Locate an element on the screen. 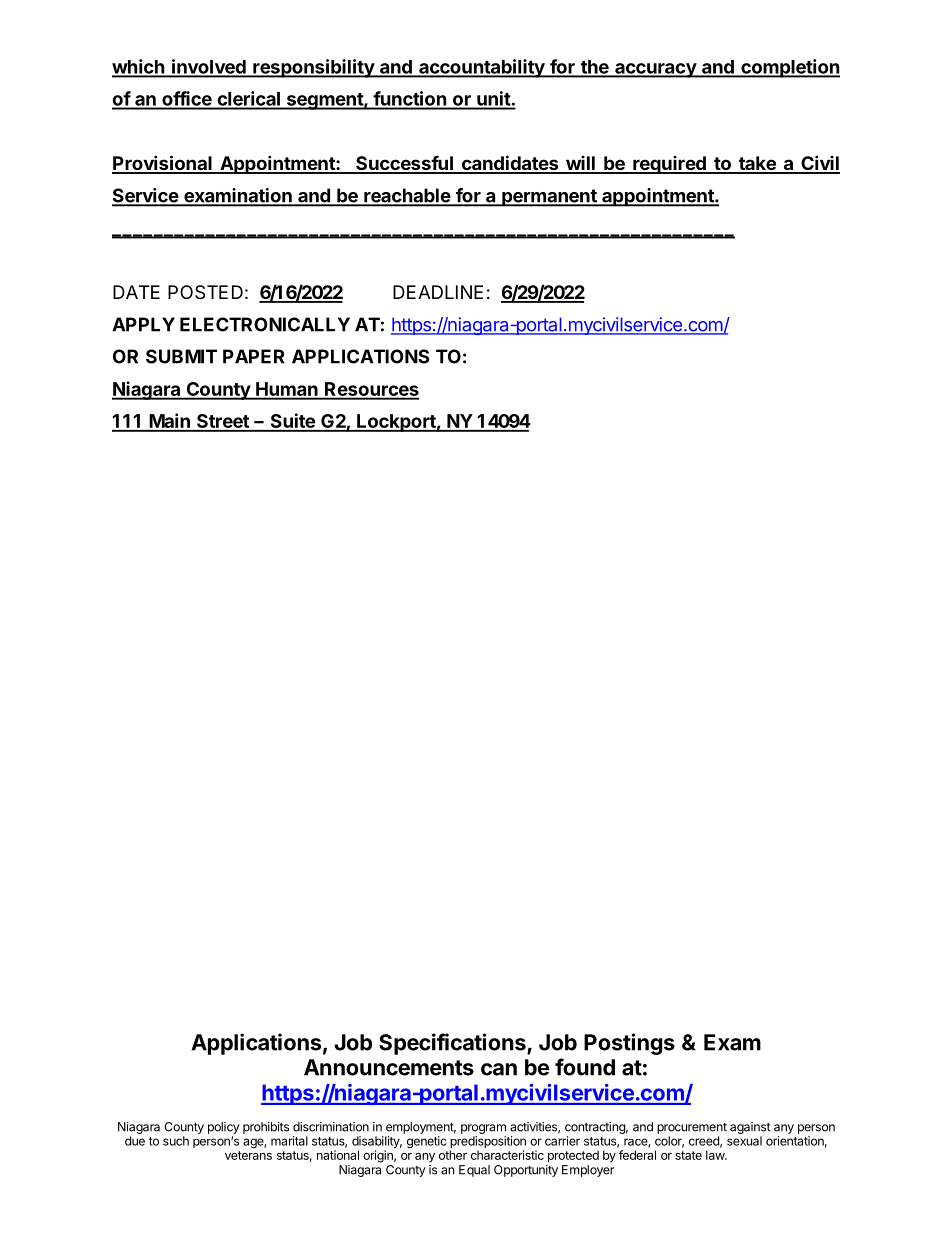 The image size is (952, 1233). Postings is located at coordinates (629, 1044).
